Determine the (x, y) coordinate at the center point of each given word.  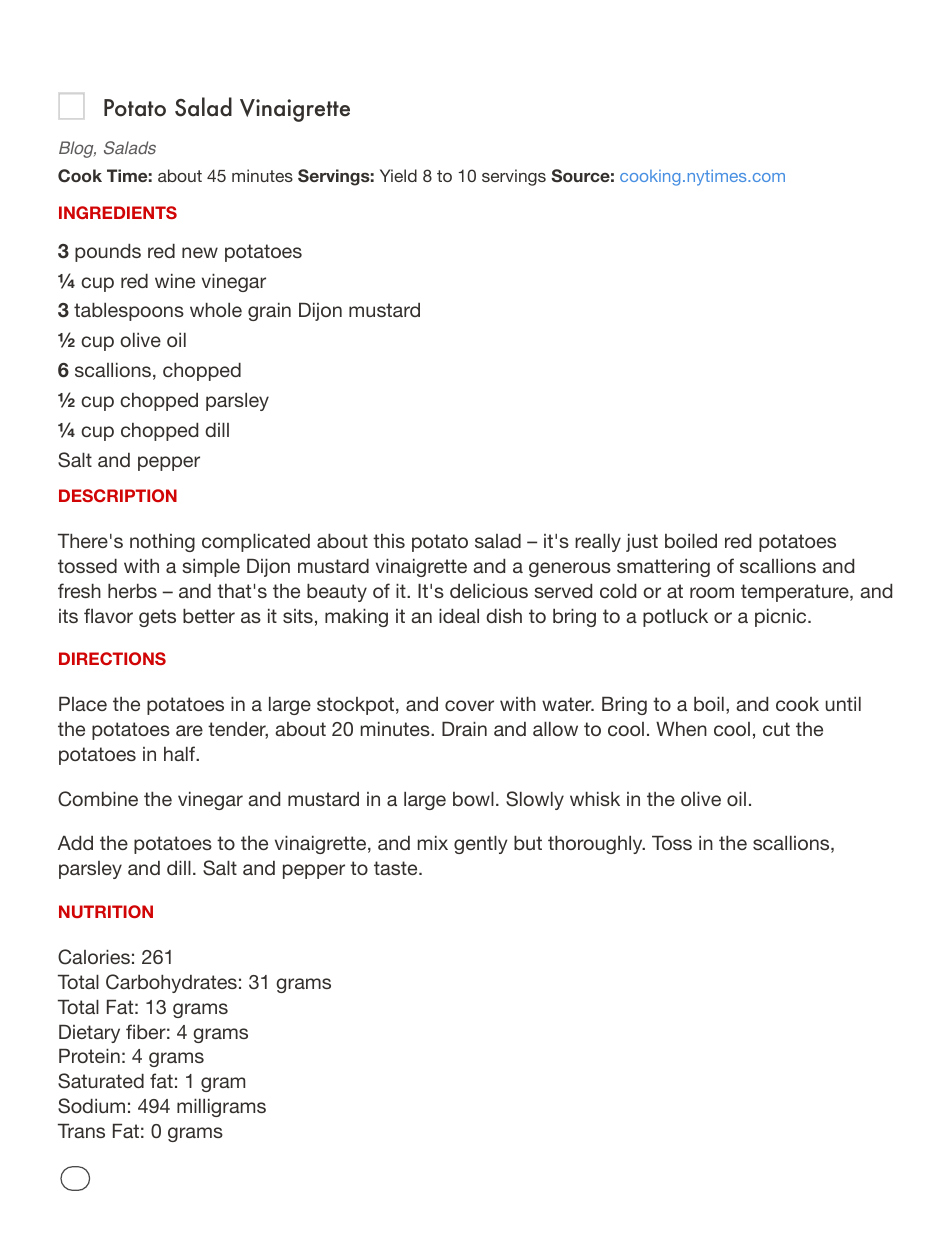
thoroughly (596, 845)
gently (481, 845)
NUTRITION (106, 911)
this (389, 541)
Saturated (101, 1081)
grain (269, 312)
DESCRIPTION (118, 495)
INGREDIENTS (118, 212)
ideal (459, 616)
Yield (398, 175)
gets (157, 618)
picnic (782, 618)
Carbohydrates (171, 983)
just (642, 543)
